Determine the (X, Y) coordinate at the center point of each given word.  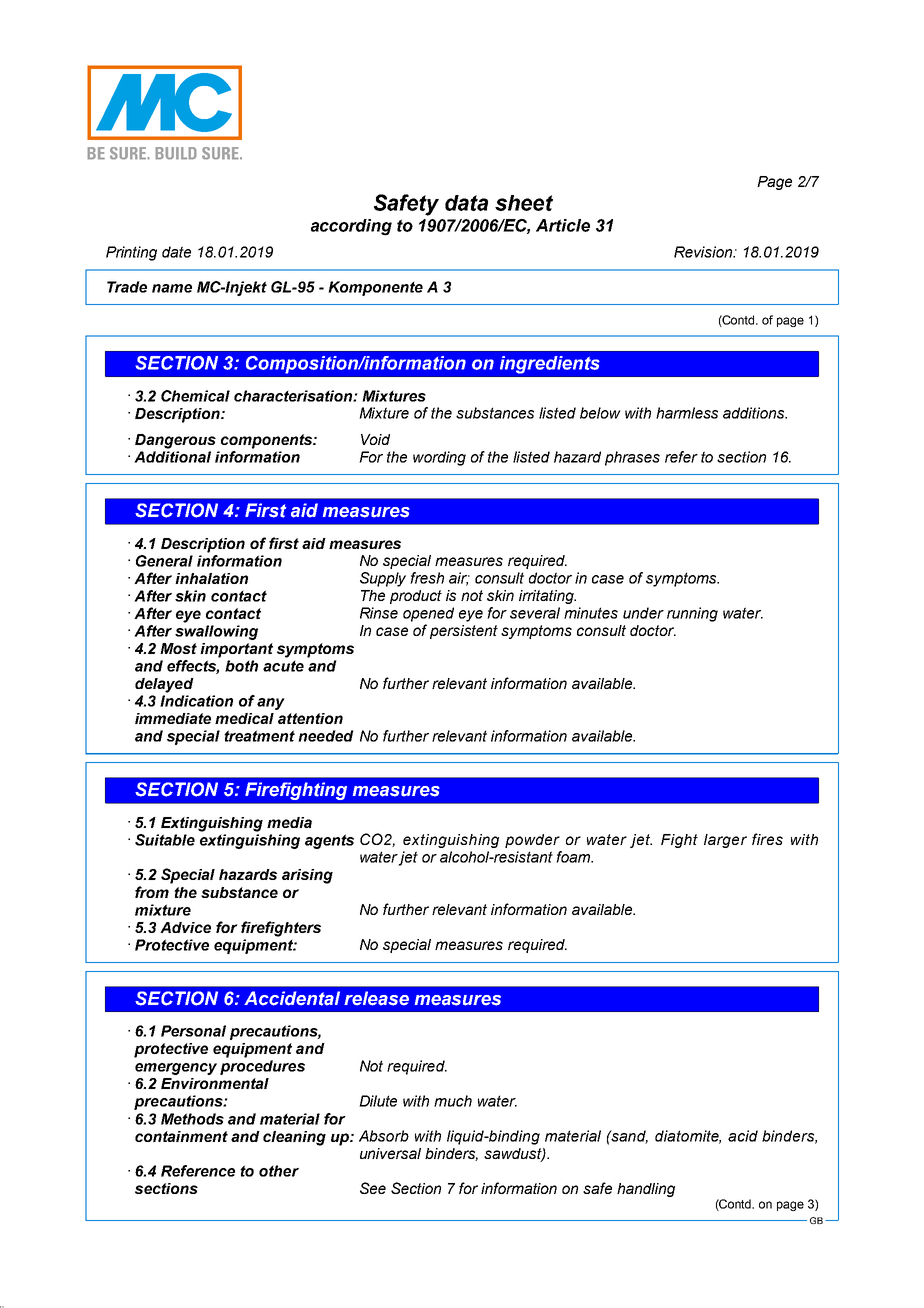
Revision (704, 252)
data (466, 203)
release (376, 998)
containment (181, 1136)
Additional (172, 457)
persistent (464, 632)
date (176, 252)
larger (725, 841)
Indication (196, 701)
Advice (185, 927)
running (692, 614)
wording (439, 458)
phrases (632, 458)
